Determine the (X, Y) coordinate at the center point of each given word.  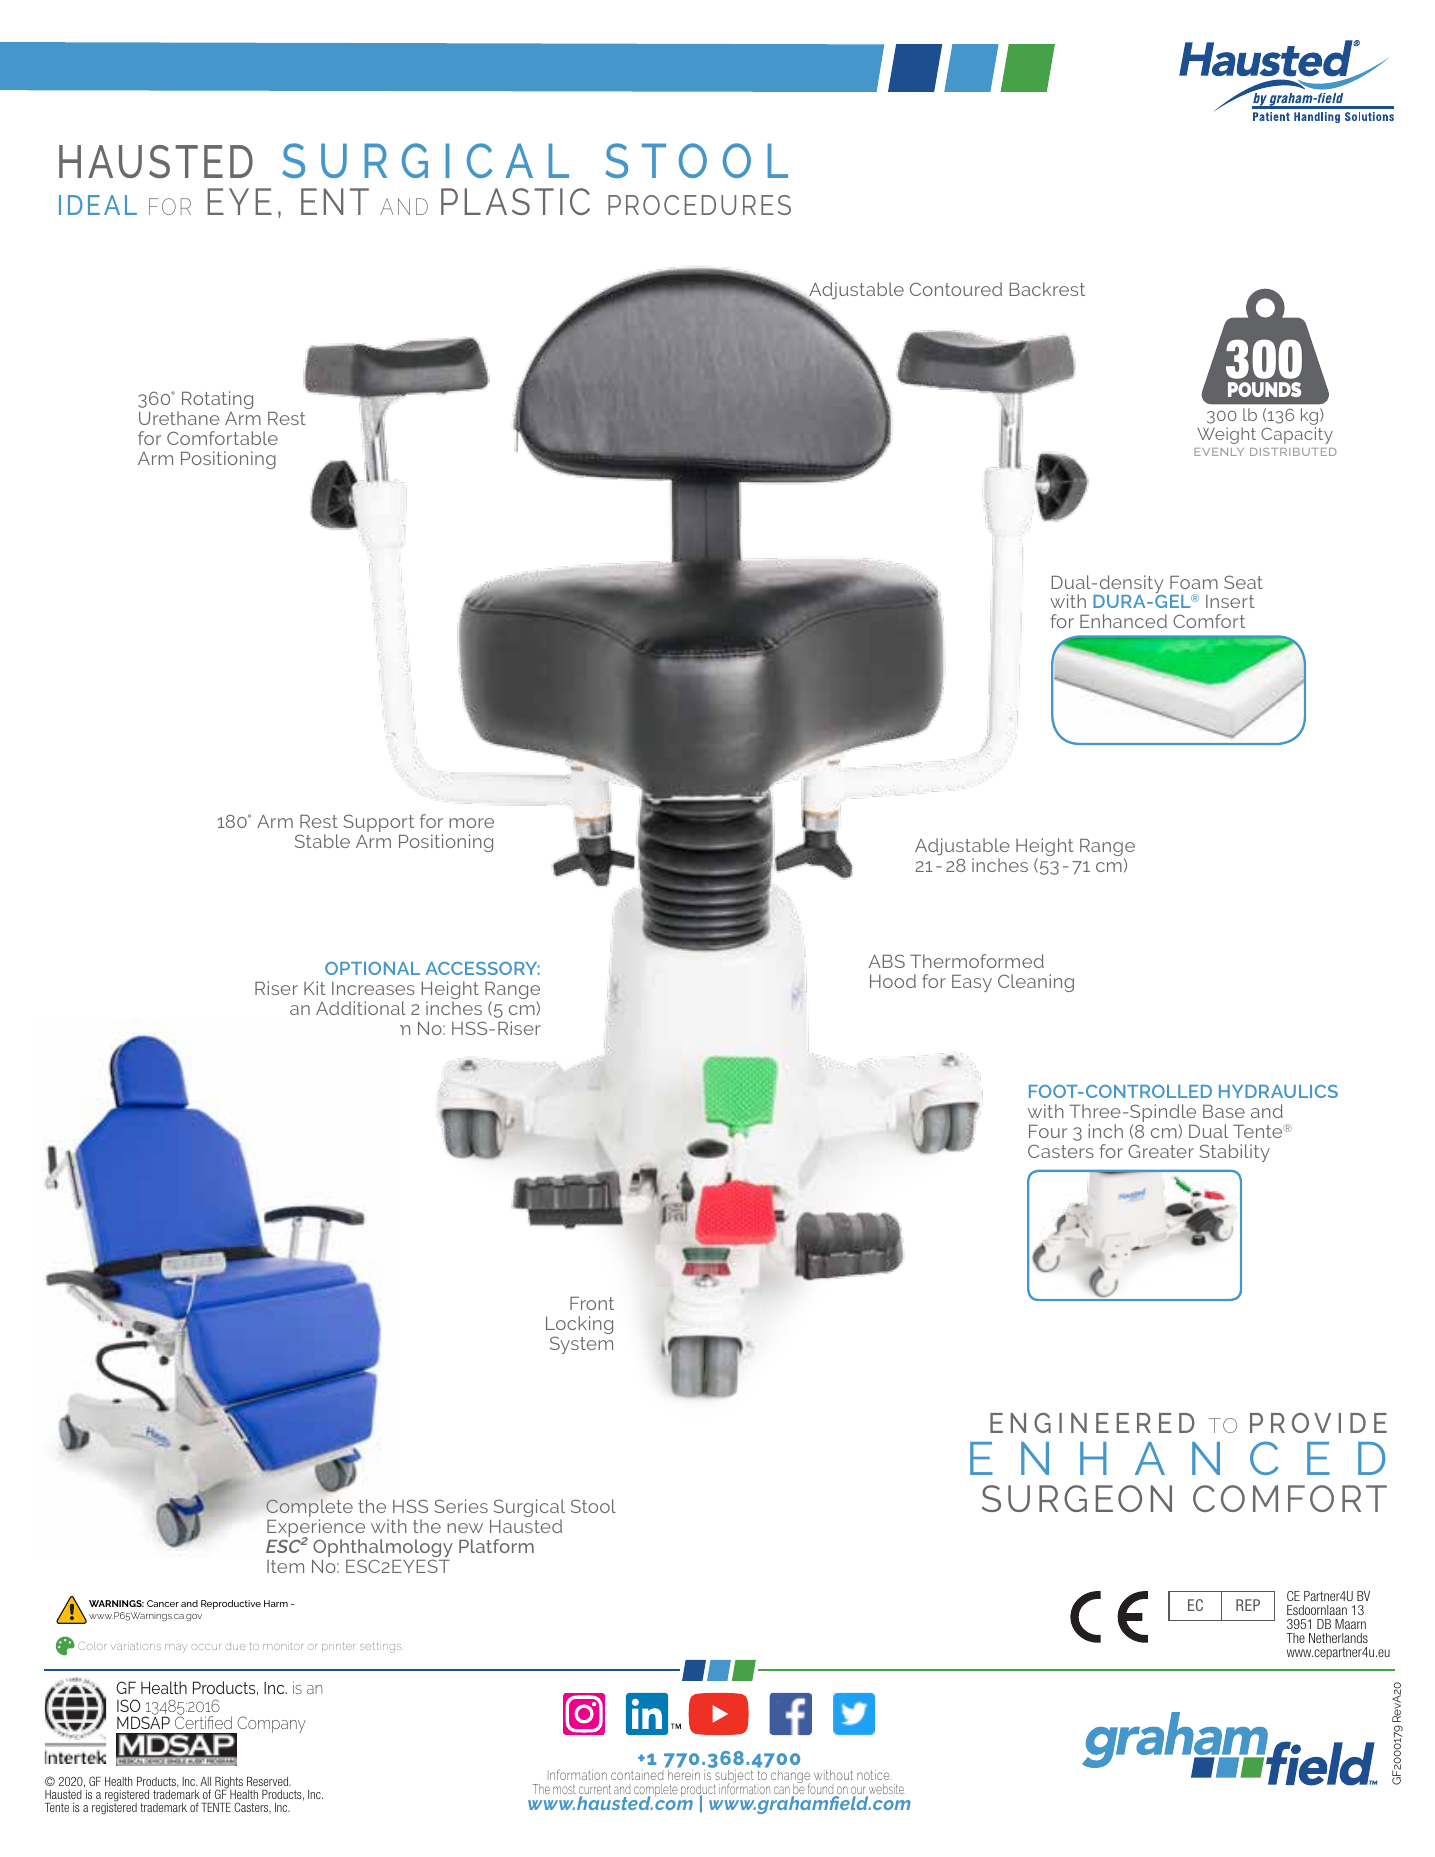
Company (270, 1726)
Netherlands (1338, 1638)
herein (684, 1775)
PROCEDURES (699, 205)
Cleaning (1036, 983)
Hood (893, 981)
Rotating (217, 400)
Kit (315, 988)
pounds (1264, 389)
